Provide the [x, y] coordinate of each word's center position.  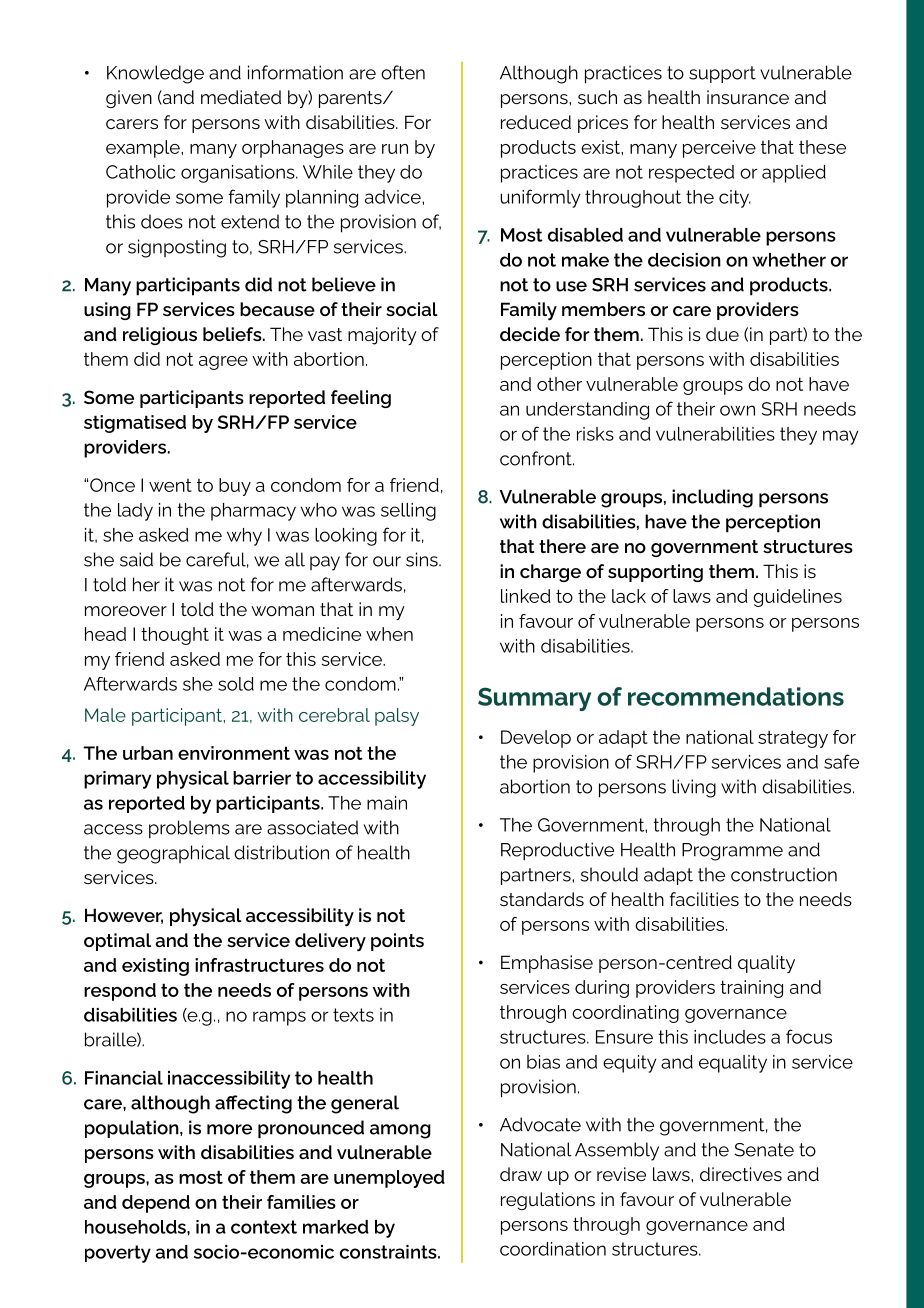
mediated [241, 97]
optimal [117, 942]
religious [160, 336]
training [751, 989]
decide [530, 334]
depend [156, 1204]
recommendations [736, 696]
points [397, 942]
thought [175, 636]
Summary [534, 699]
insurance [748, 97]
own [737, 410]
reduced [536, 122]
